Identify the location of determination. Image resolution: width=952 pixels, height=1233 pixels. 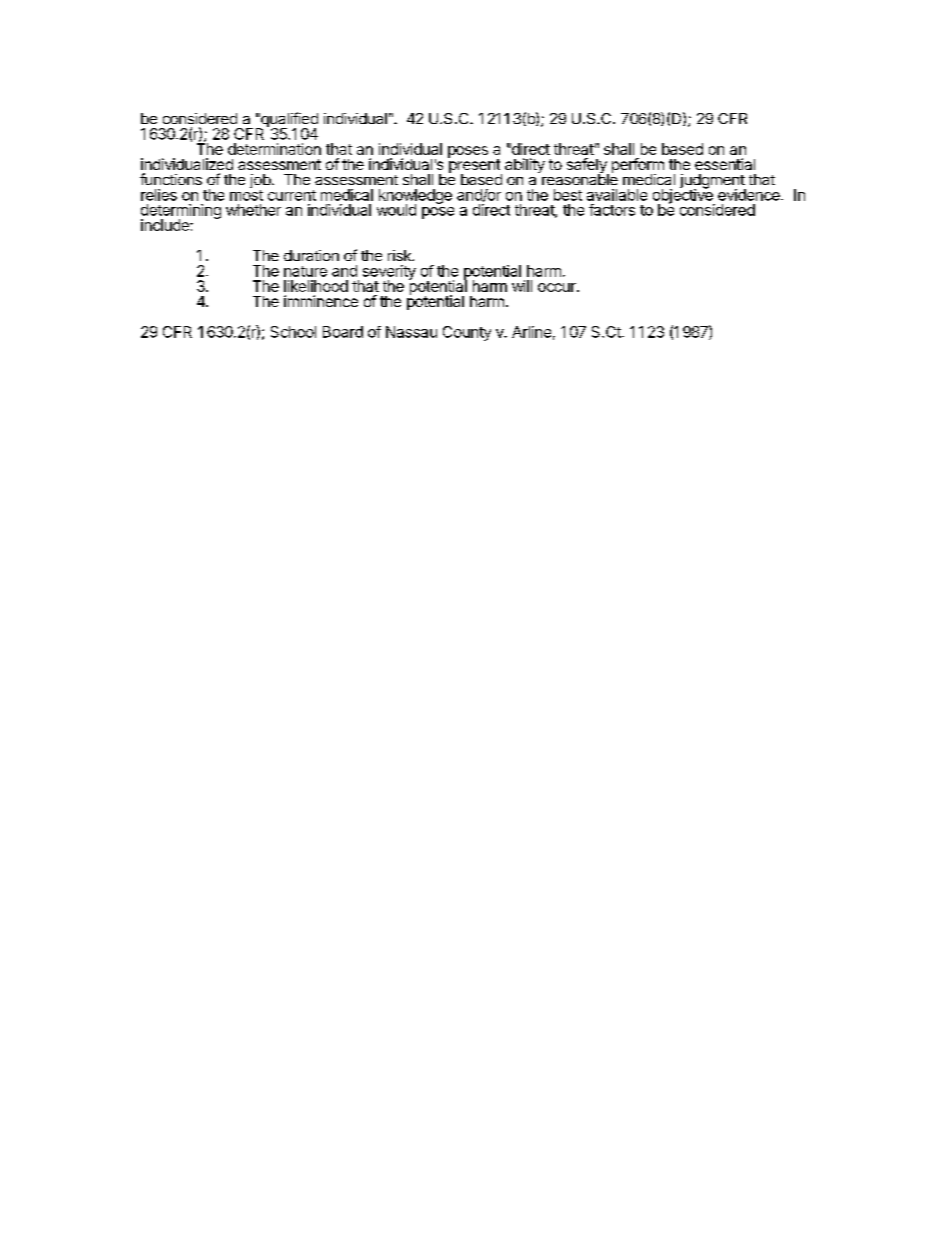
(274, 149).
